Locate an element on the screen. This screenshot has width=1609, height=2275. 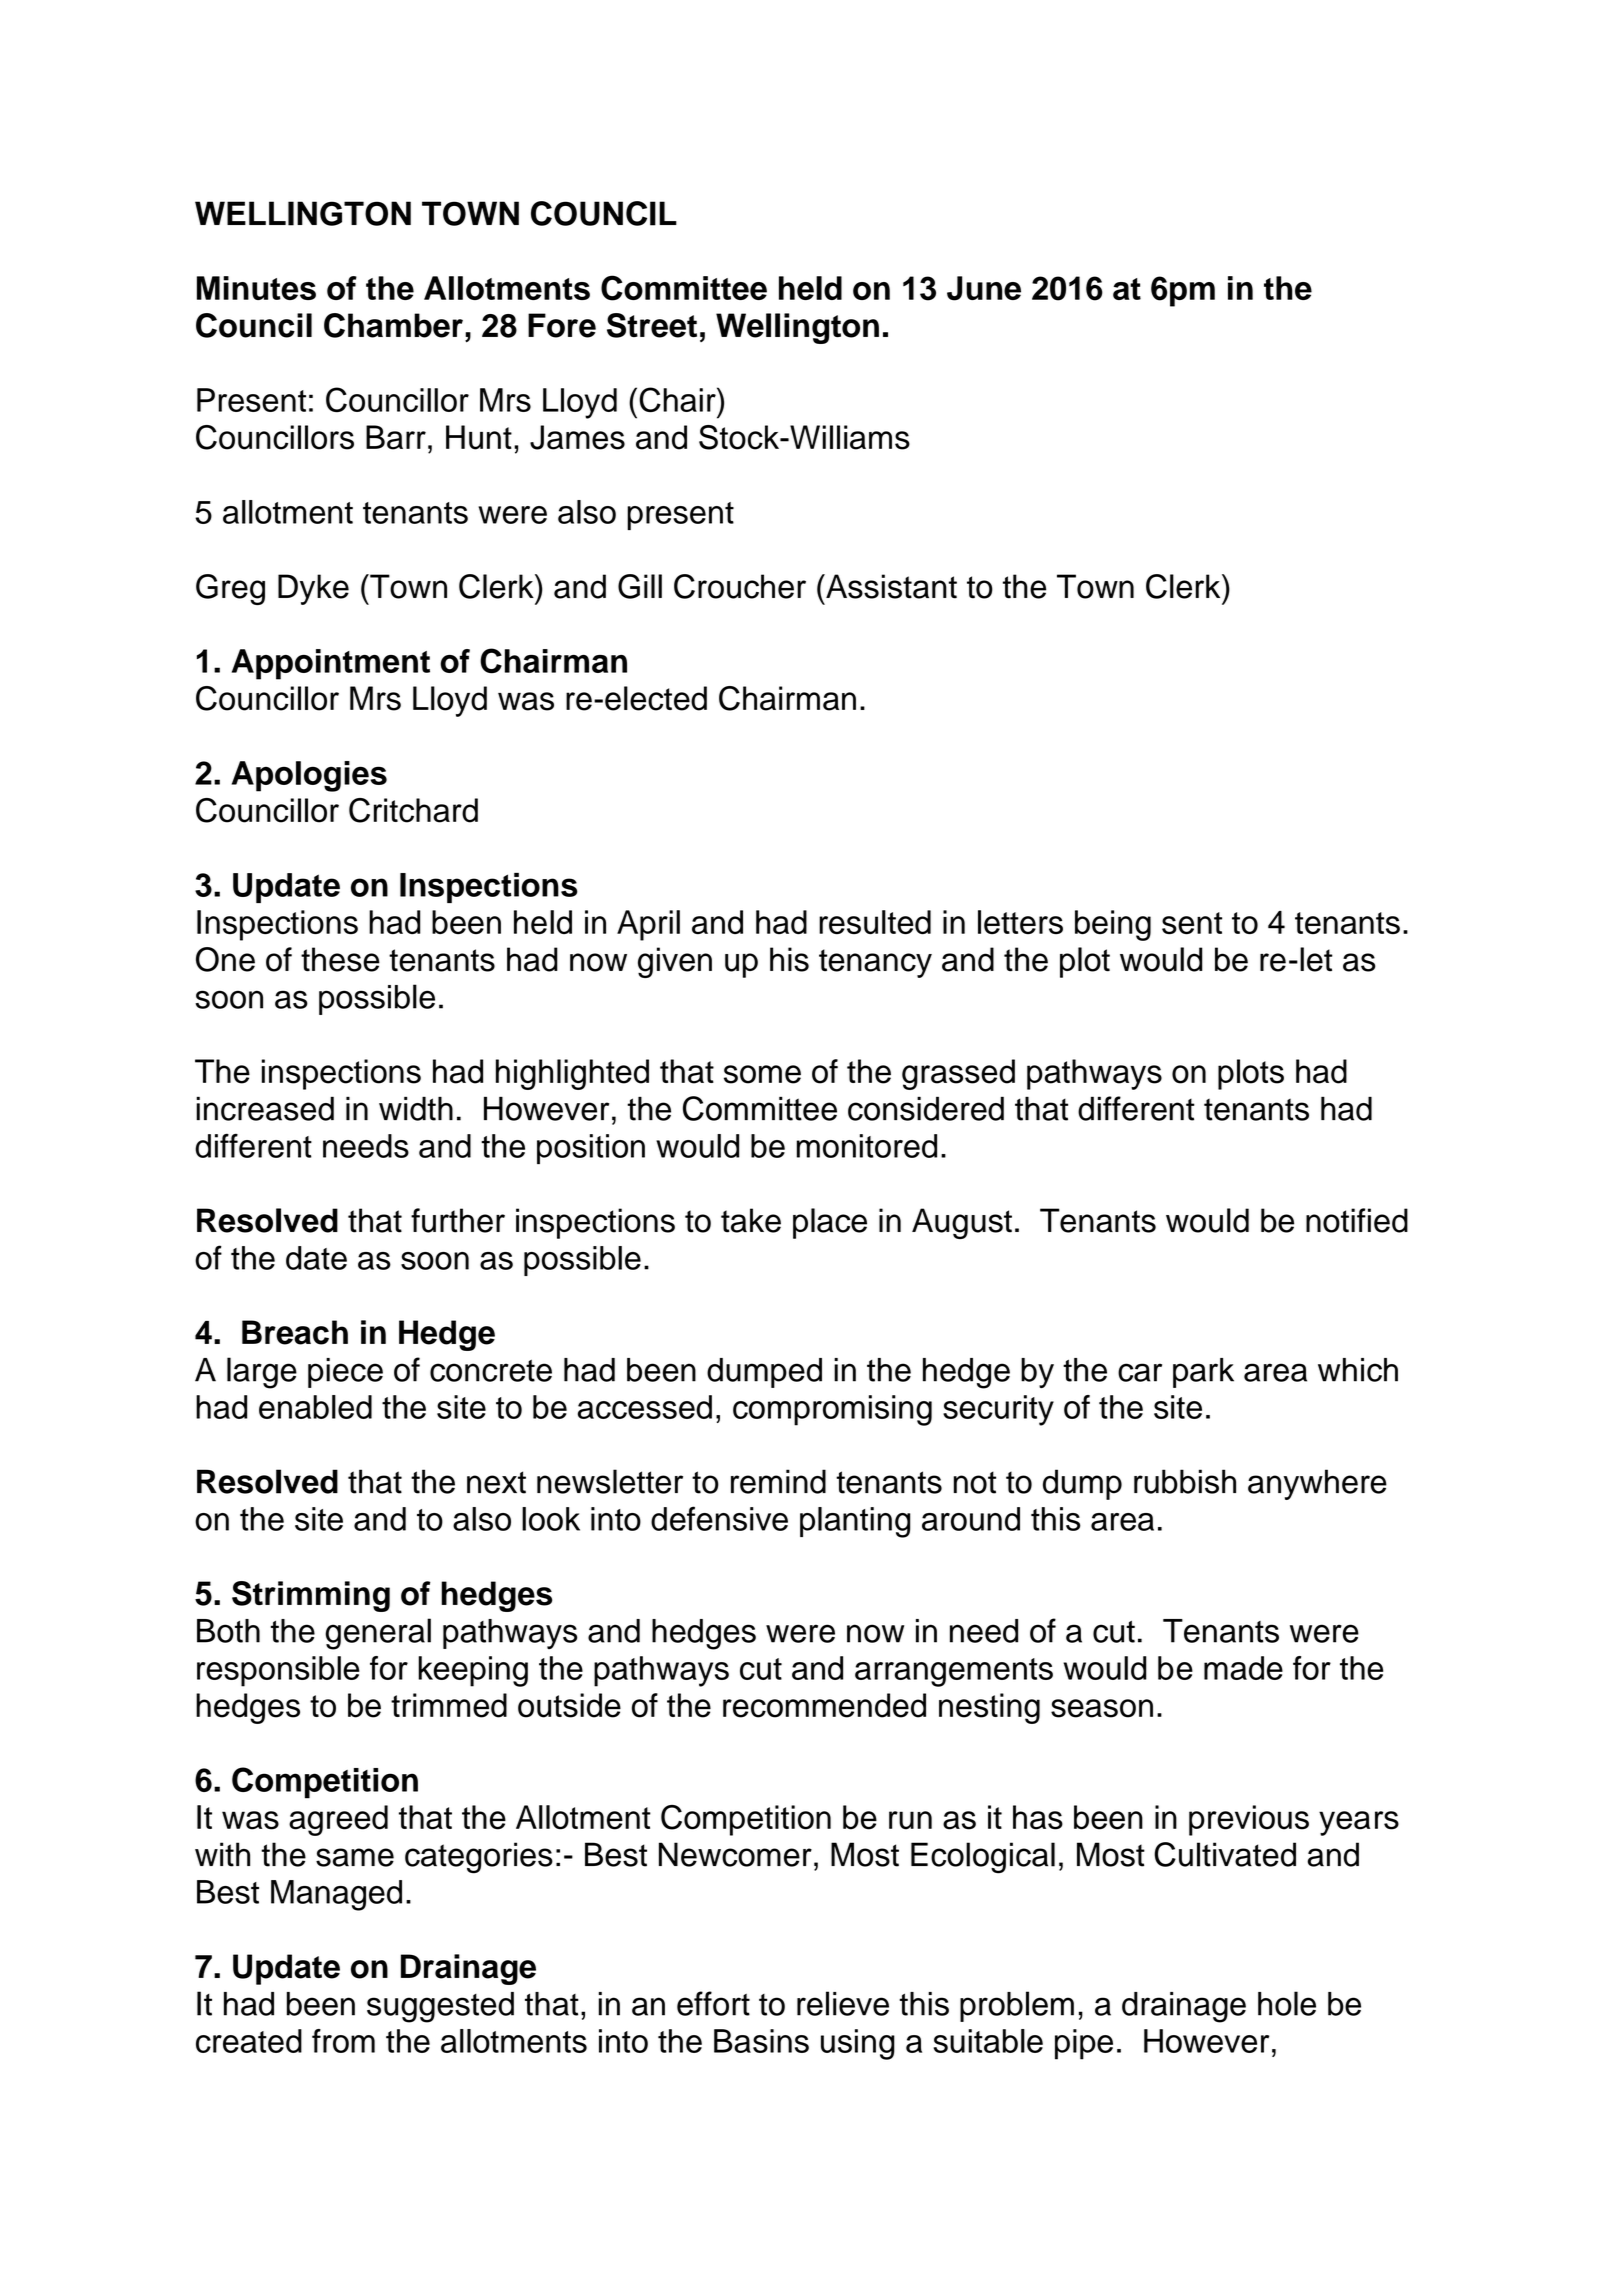
width is located at coordinates (416, 1108).
